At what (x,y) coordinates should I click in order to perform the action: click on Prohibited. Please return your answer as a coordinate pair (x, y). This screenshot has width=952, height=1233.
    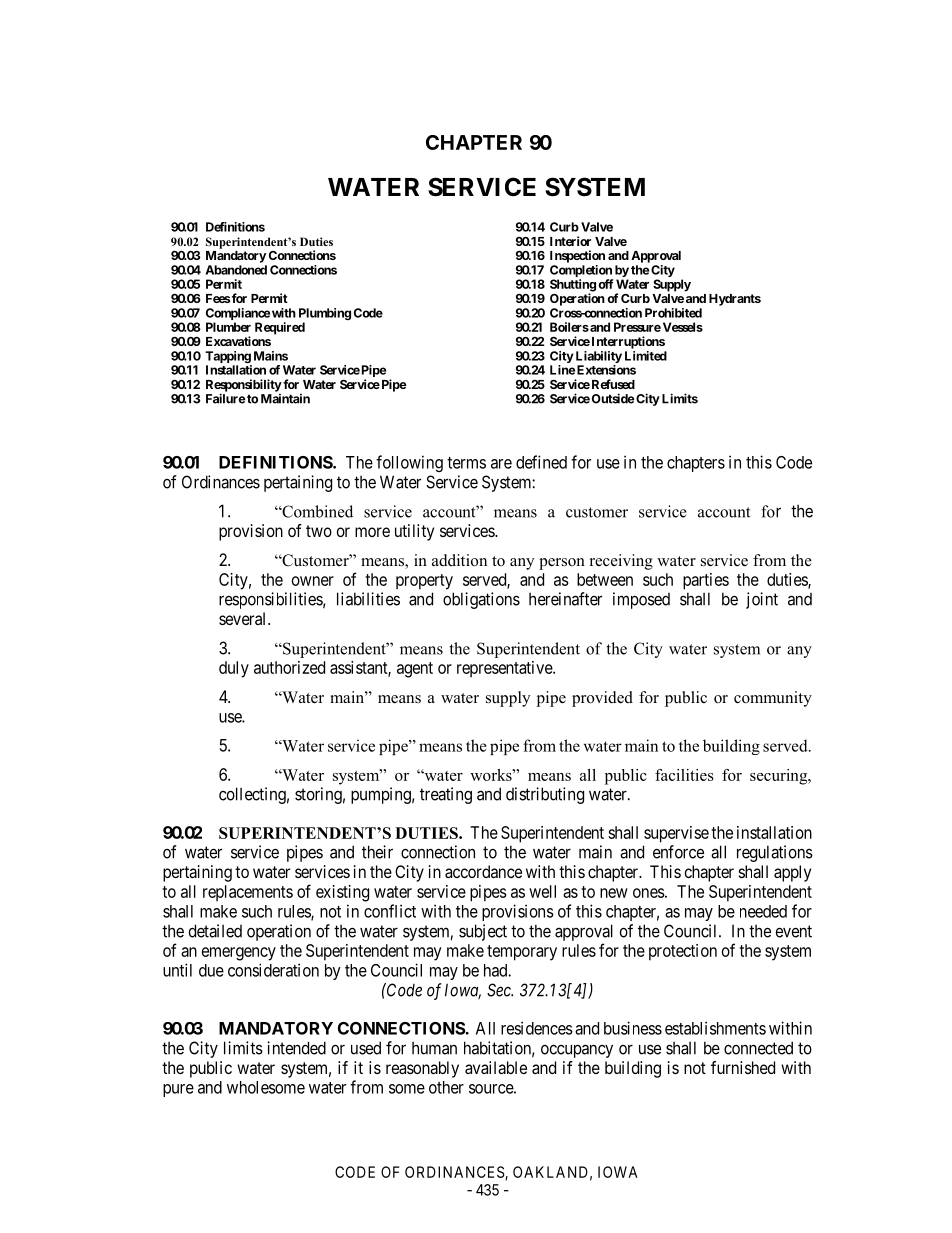
    Looking at the image, I should click on (673, 313).
